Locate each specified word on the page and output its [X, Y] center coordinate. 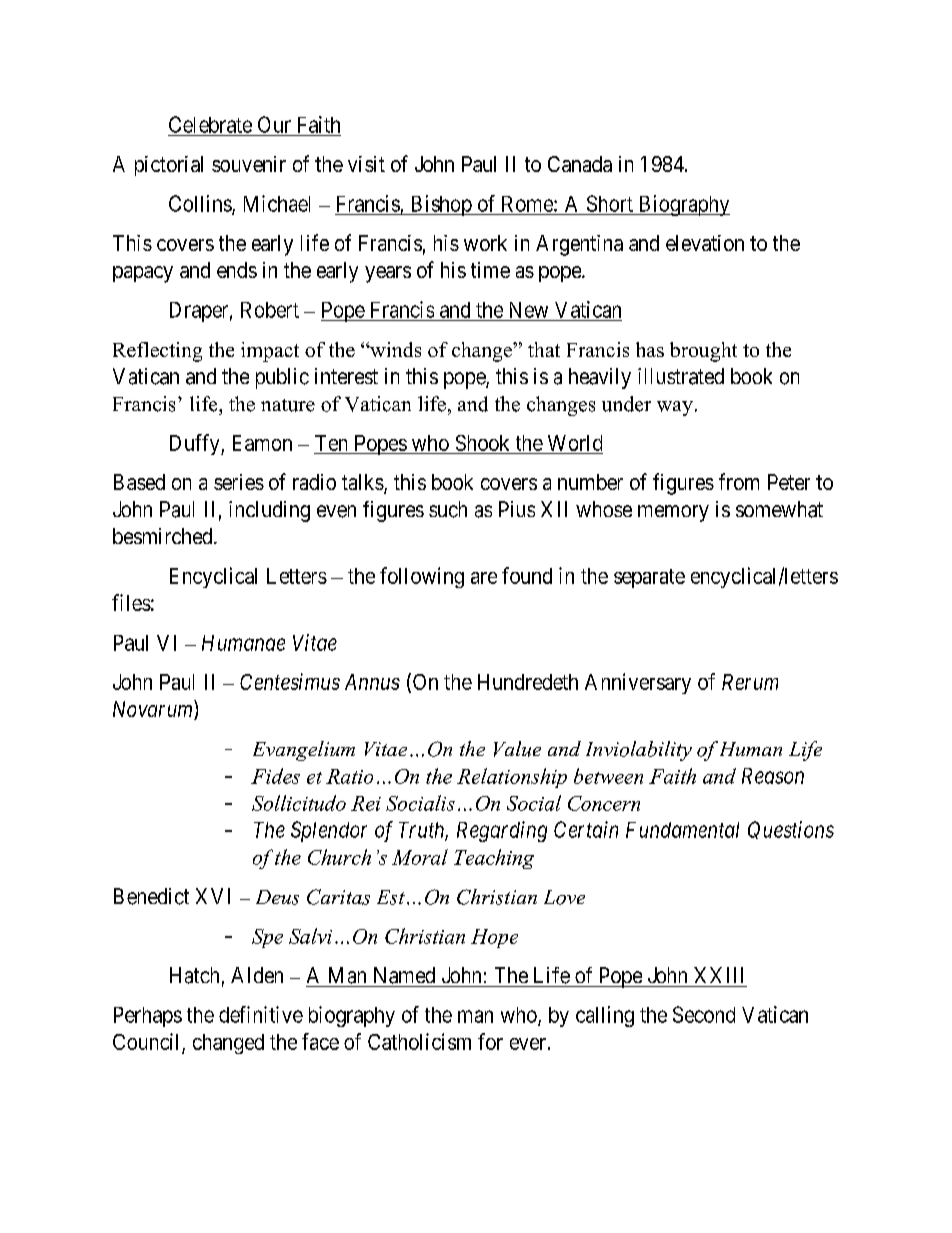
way [675, 408]
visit [366, 164]
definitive [261, 1014]
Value [517, 749]
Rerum [750, 682]
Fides [275, 776]
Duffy [196, 444]
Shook [482, 443]
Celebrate [210, 124]
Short [610, 203]
